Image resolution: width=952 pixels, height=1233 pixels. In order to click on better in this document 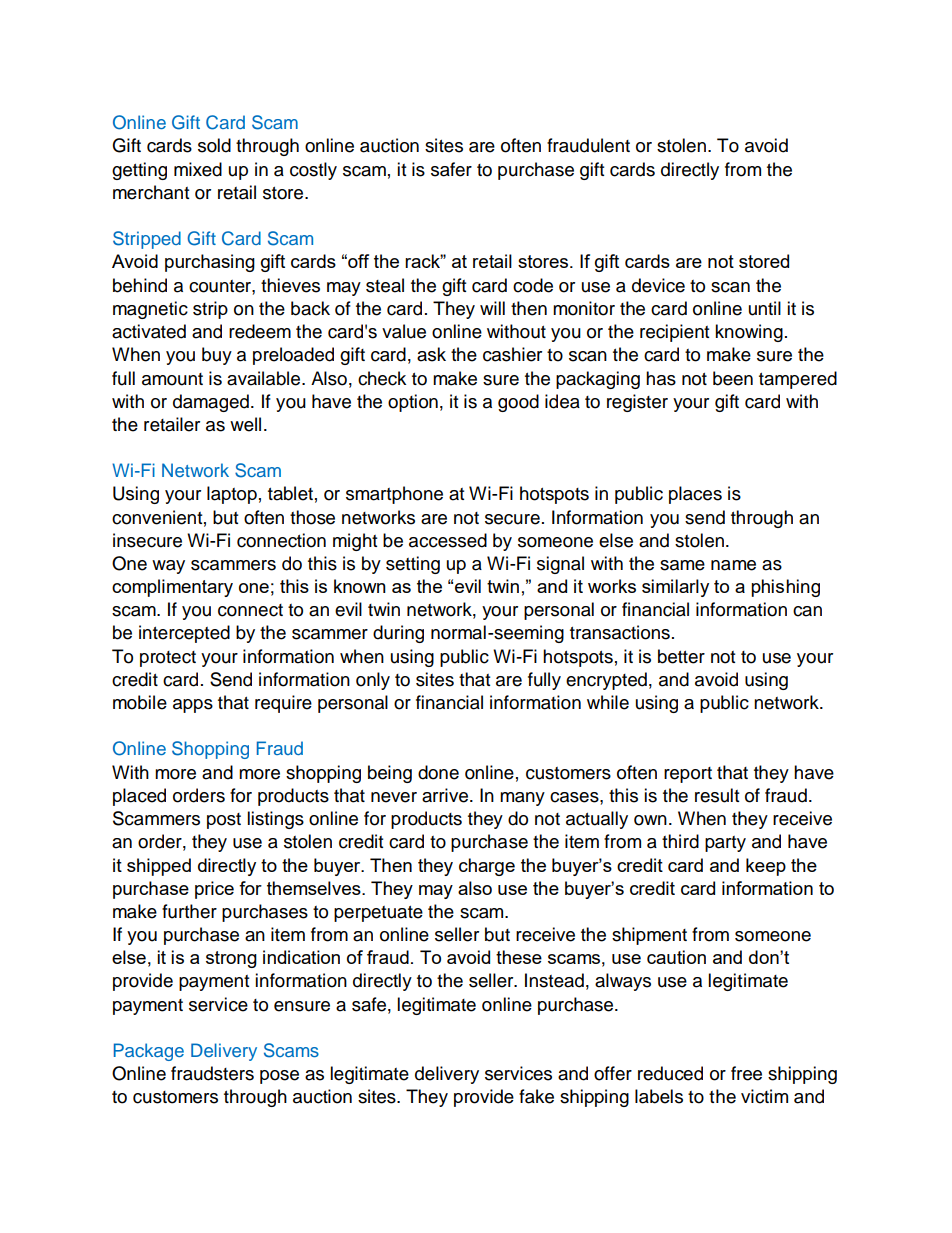, I will do `click(681, 656)`.
